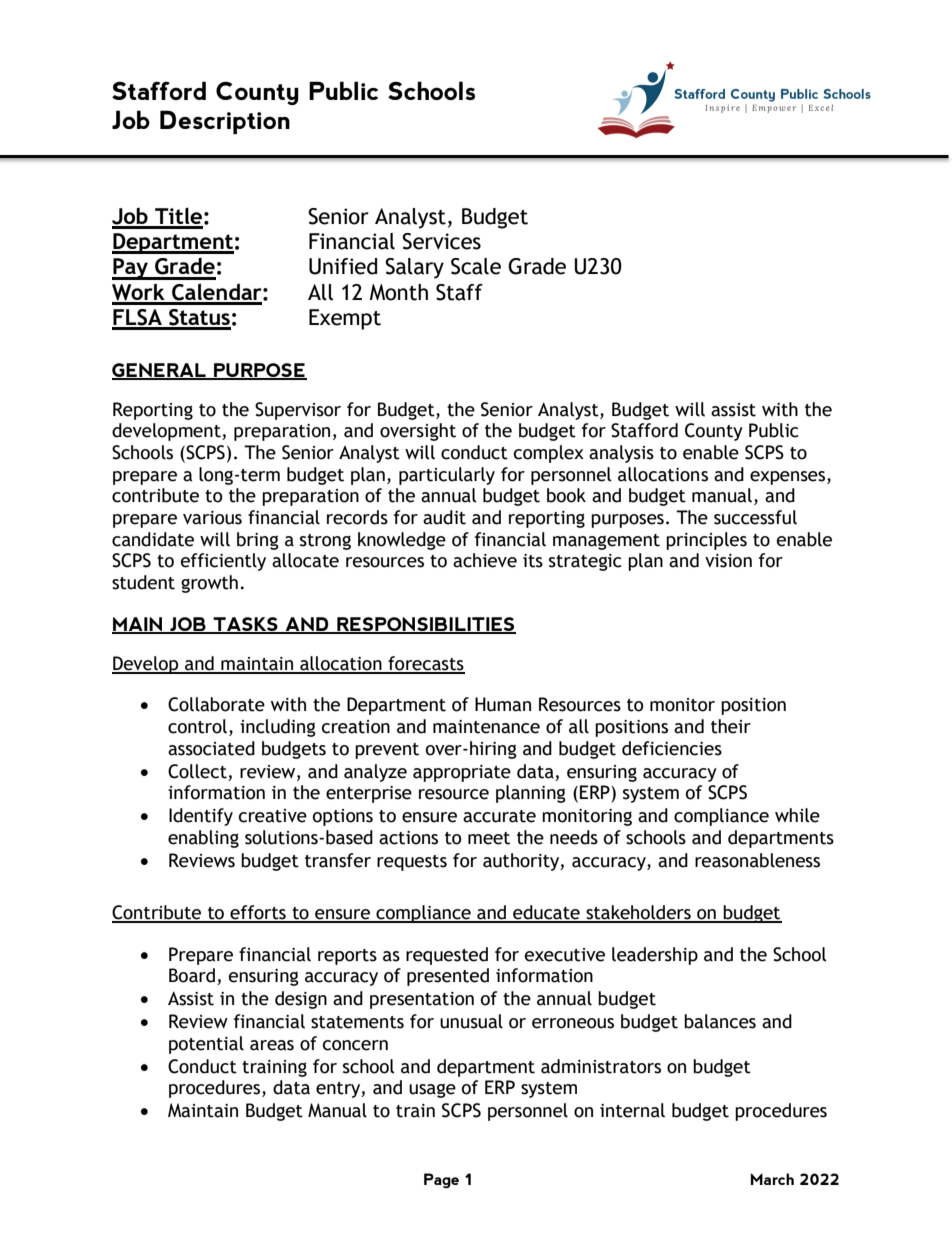  What do you see at coordinates (447, 476) in the screenshot?
I see `particularly` at bounding box center [447, 476].
